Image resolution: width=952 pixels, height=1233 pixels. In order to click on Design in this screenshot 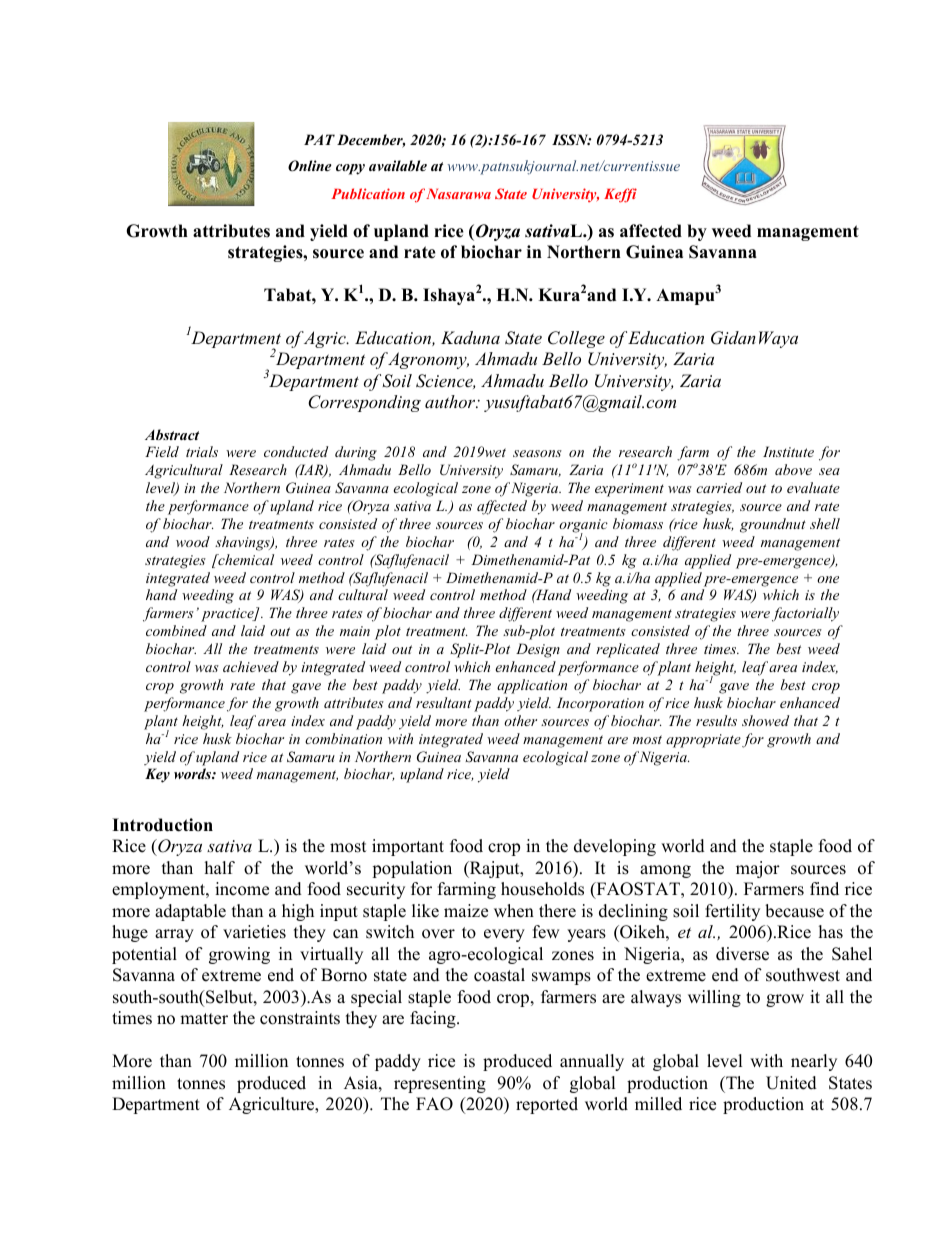, I will do `click(538, 650)`.
